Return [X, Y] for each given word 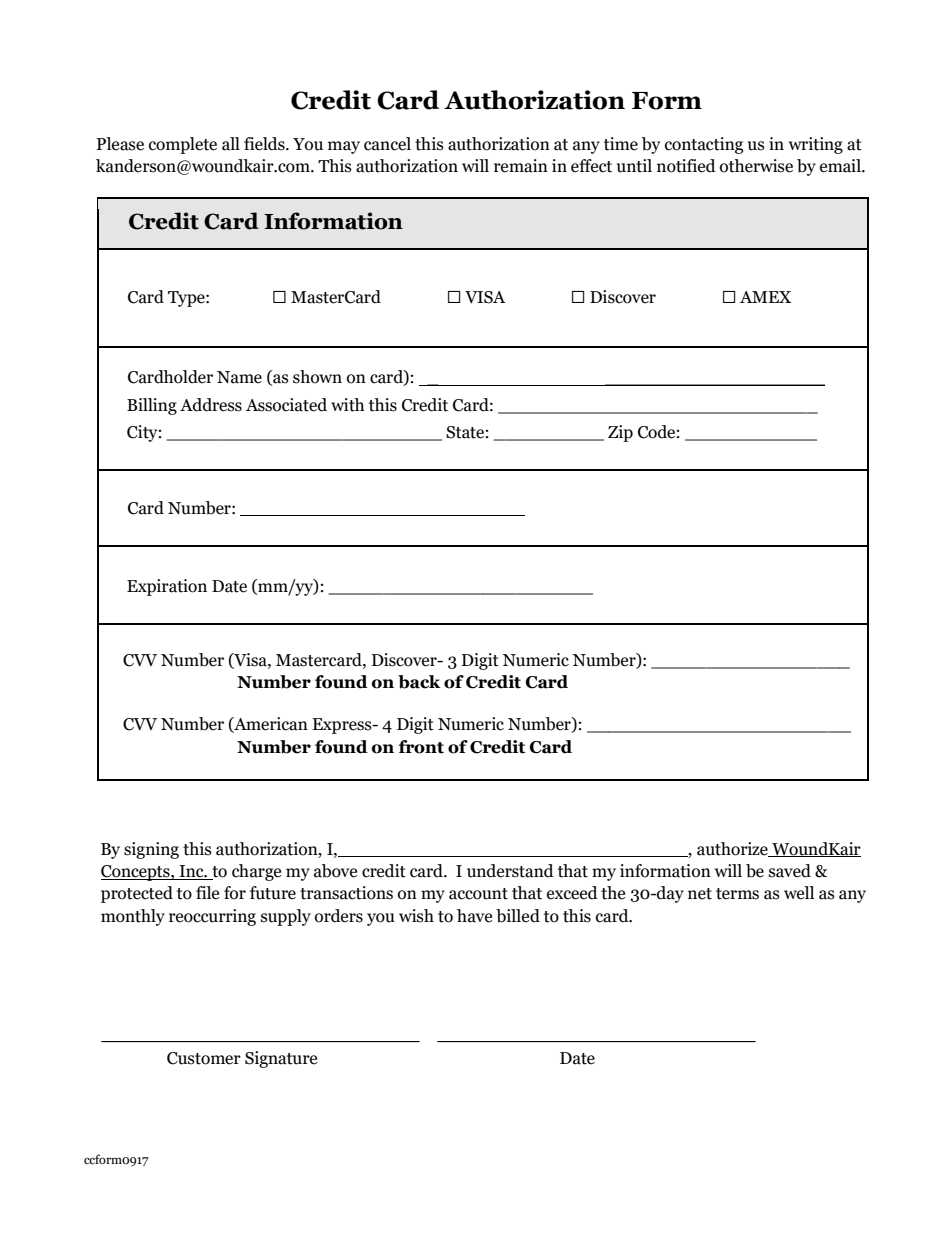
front [421, 747]
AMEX [765, 297]
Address [211, 405]
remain [521, 166]
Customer [204, 1058]
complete [183, 145]
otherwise [756, 166]
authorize [733, 849]
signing [151, 850]
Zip [620, 433]
